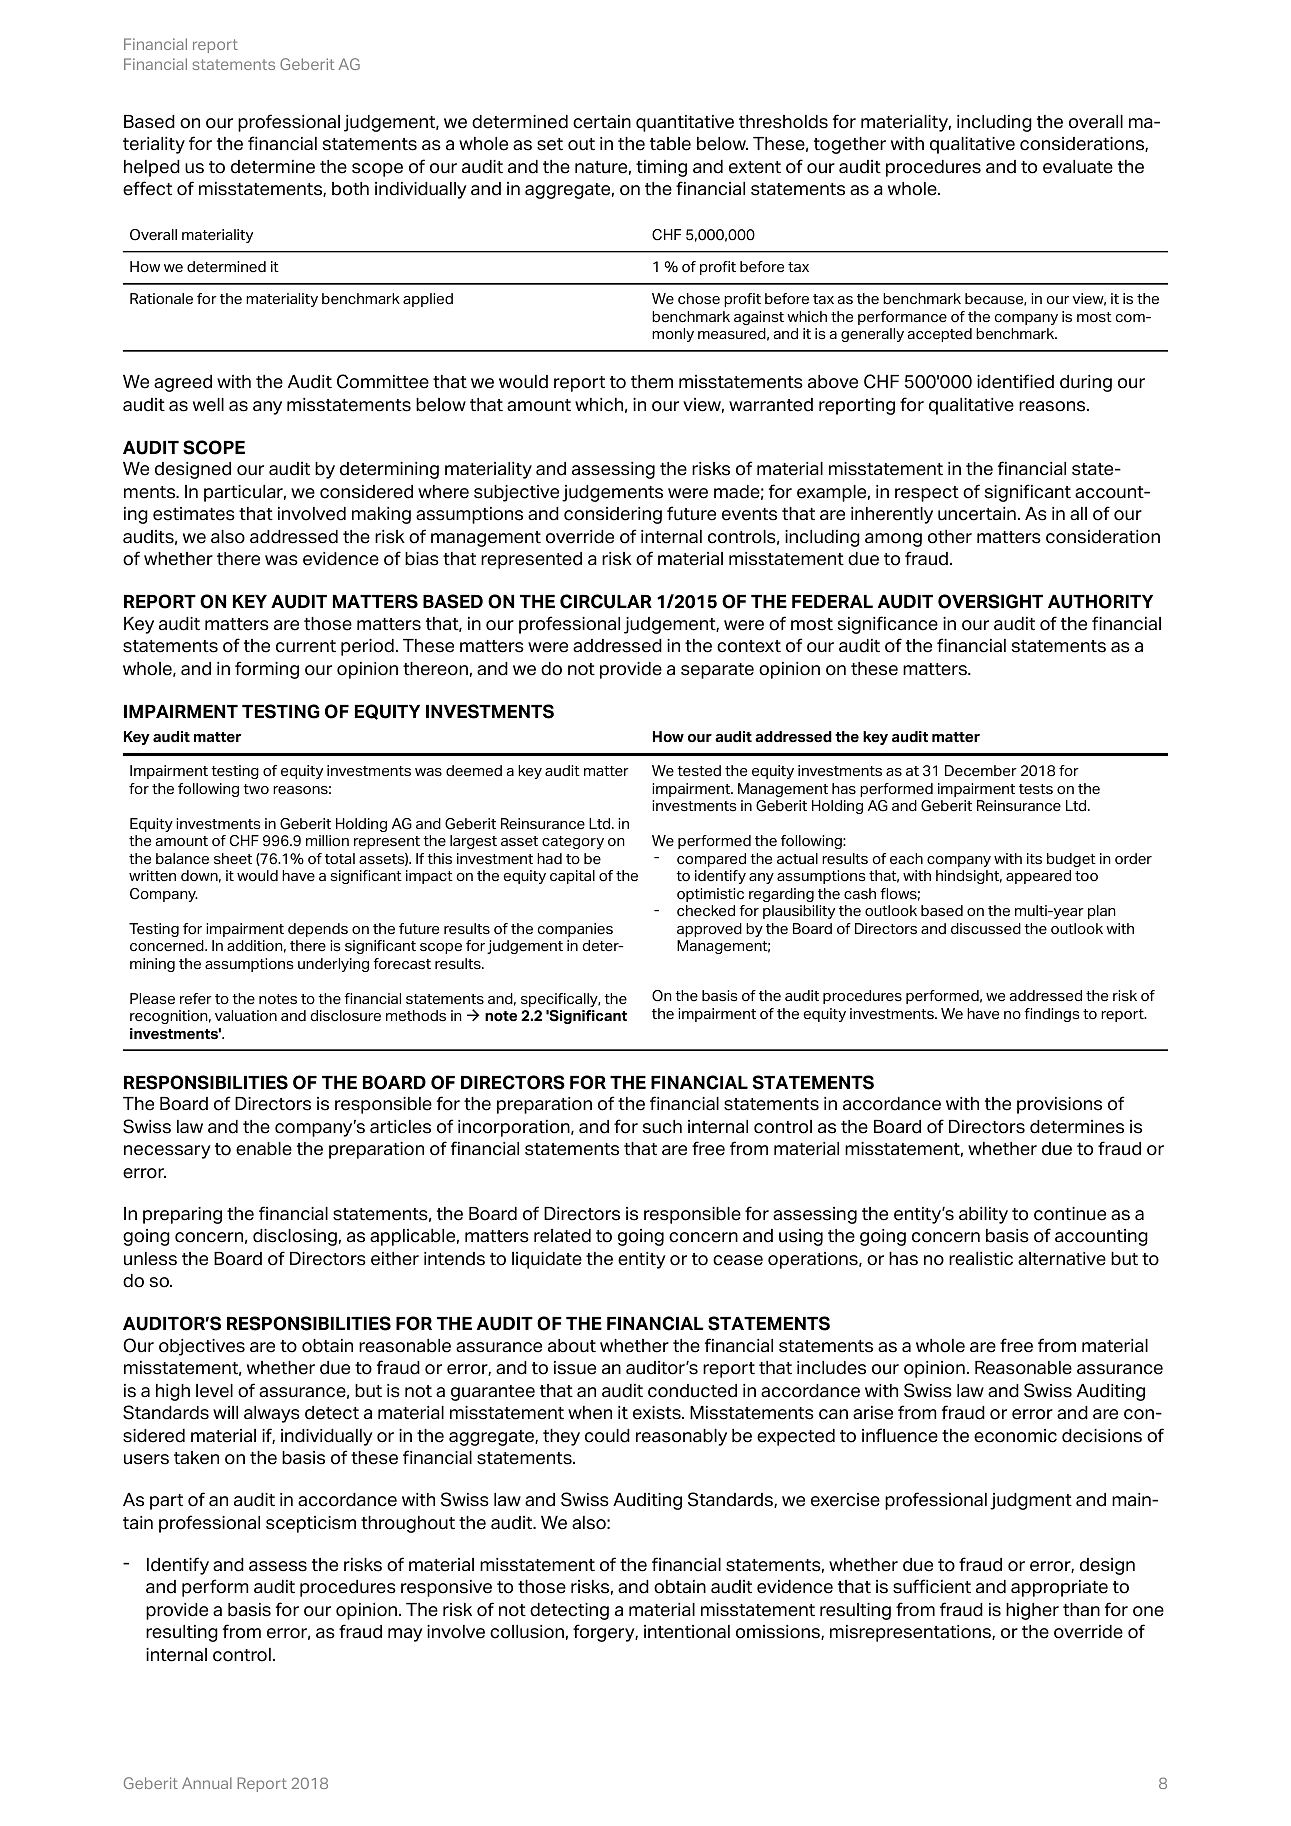 This document has width=1291, height=1826. Describe the element at coordinates (986, 929) in the document. I see `discussed` at that location.
